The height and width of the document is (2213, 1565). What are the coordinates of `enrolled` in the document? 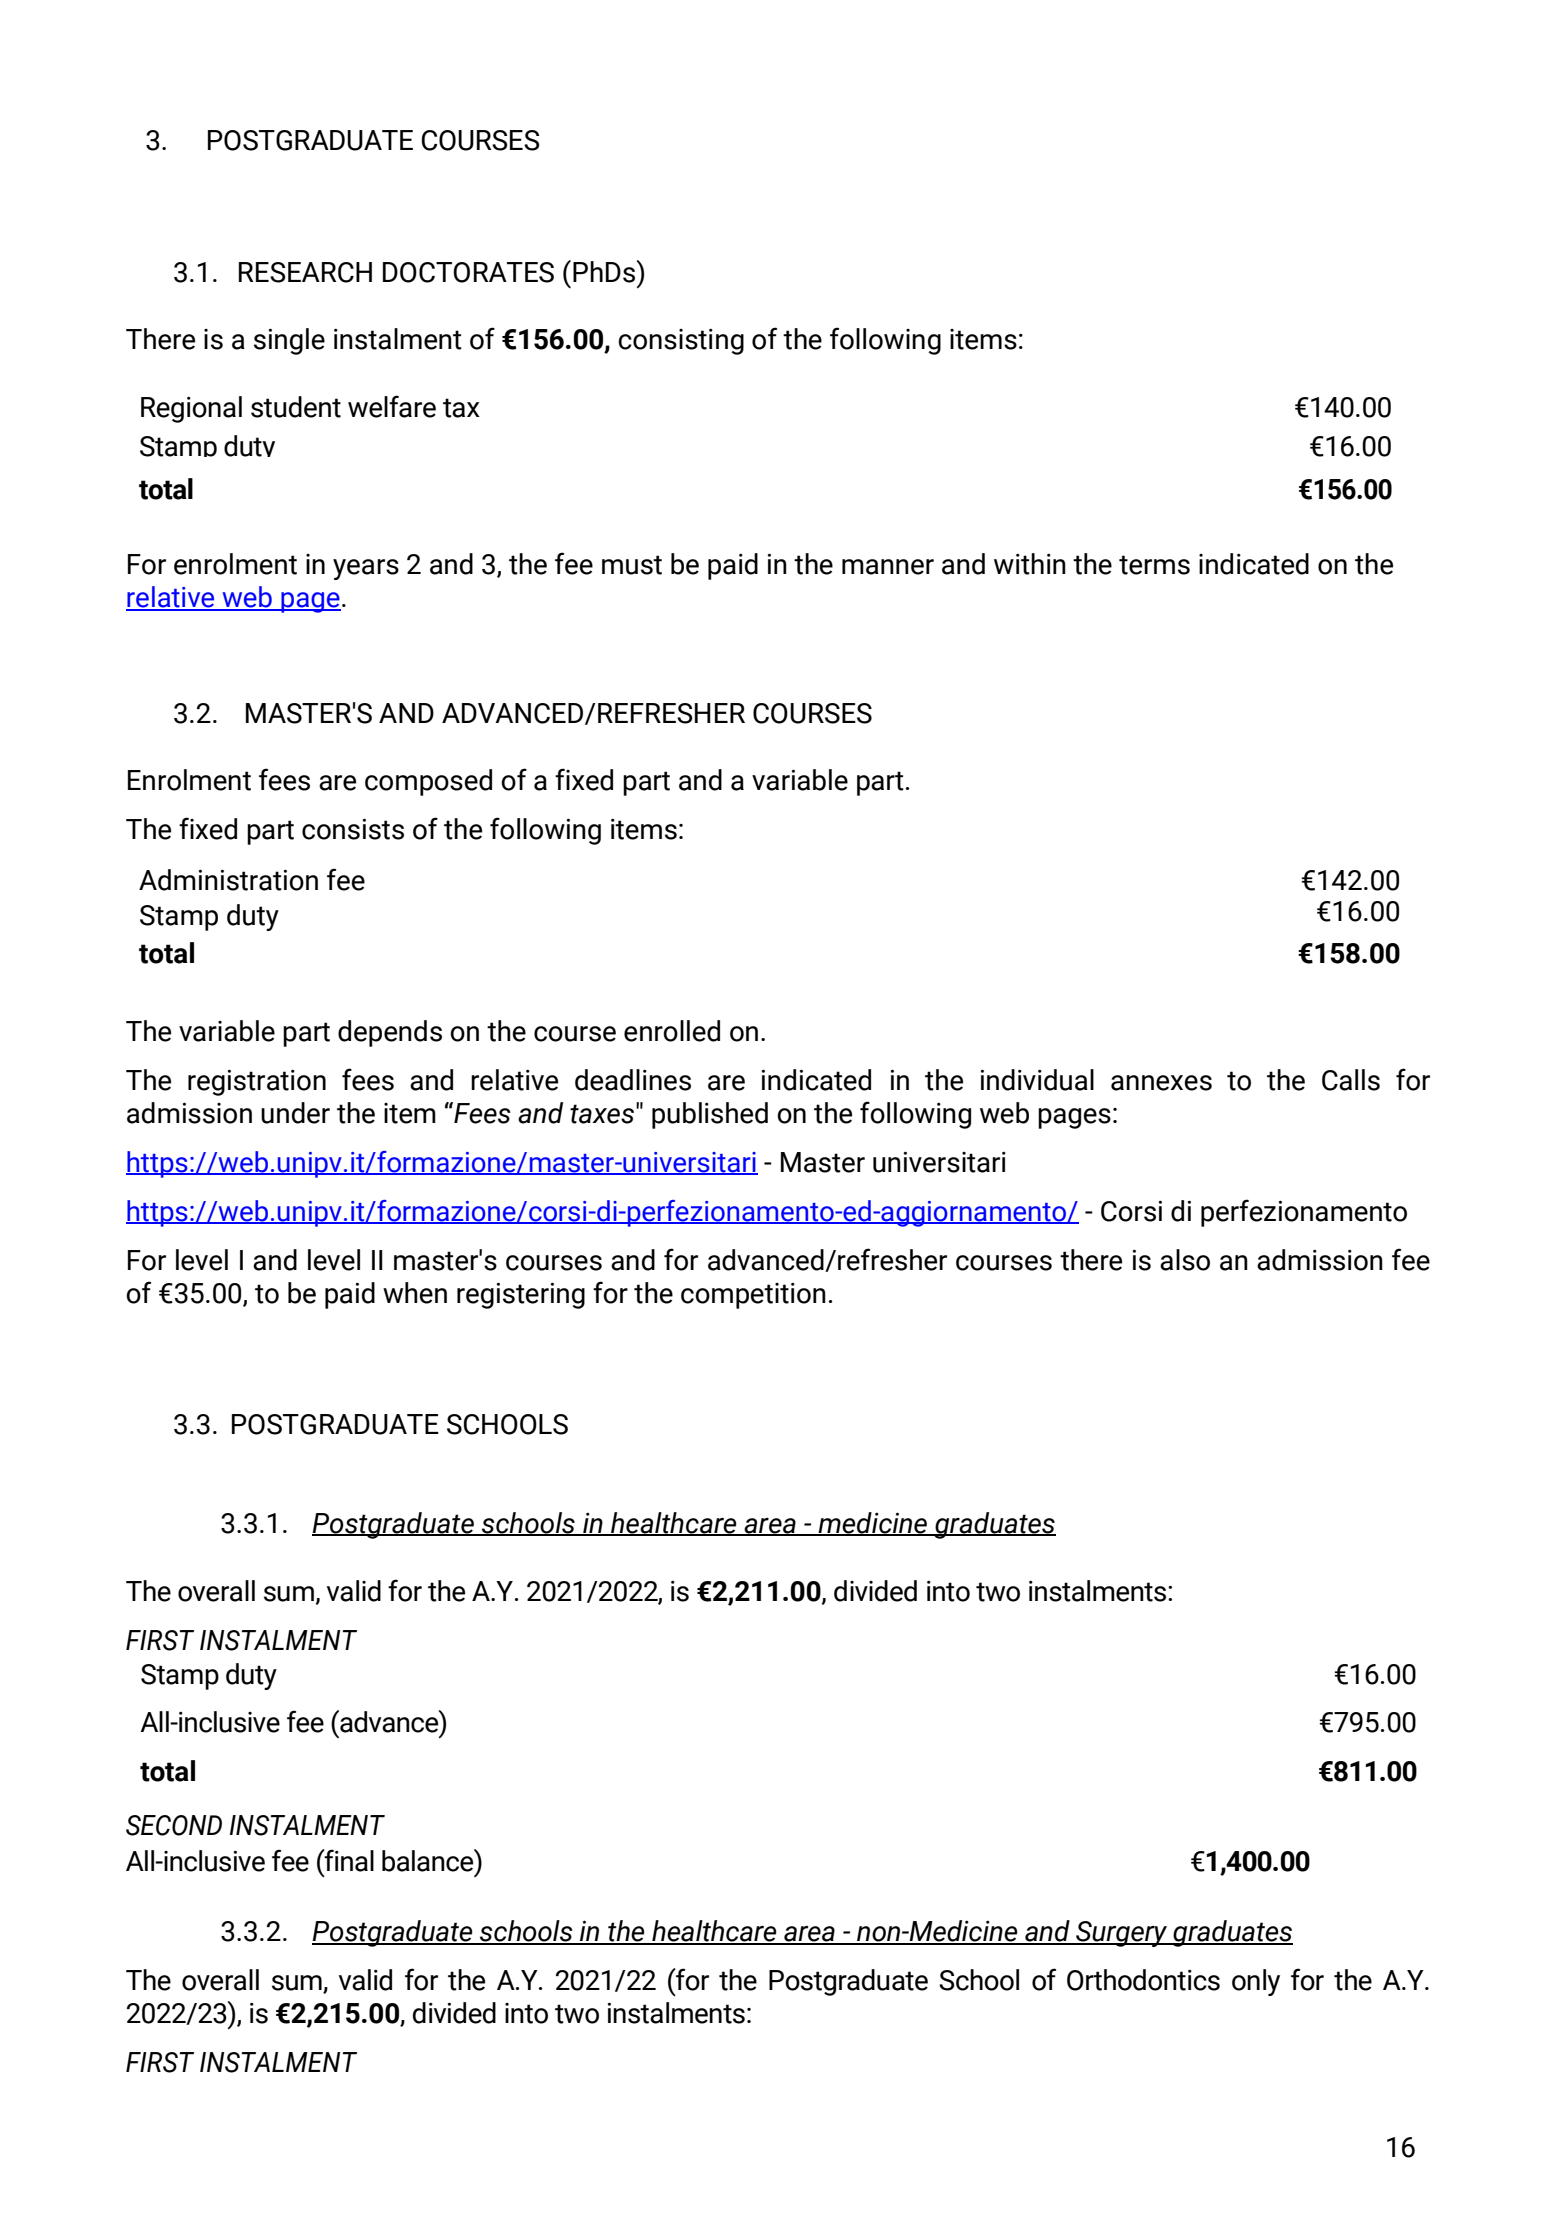 It's located at (672, 1031).
